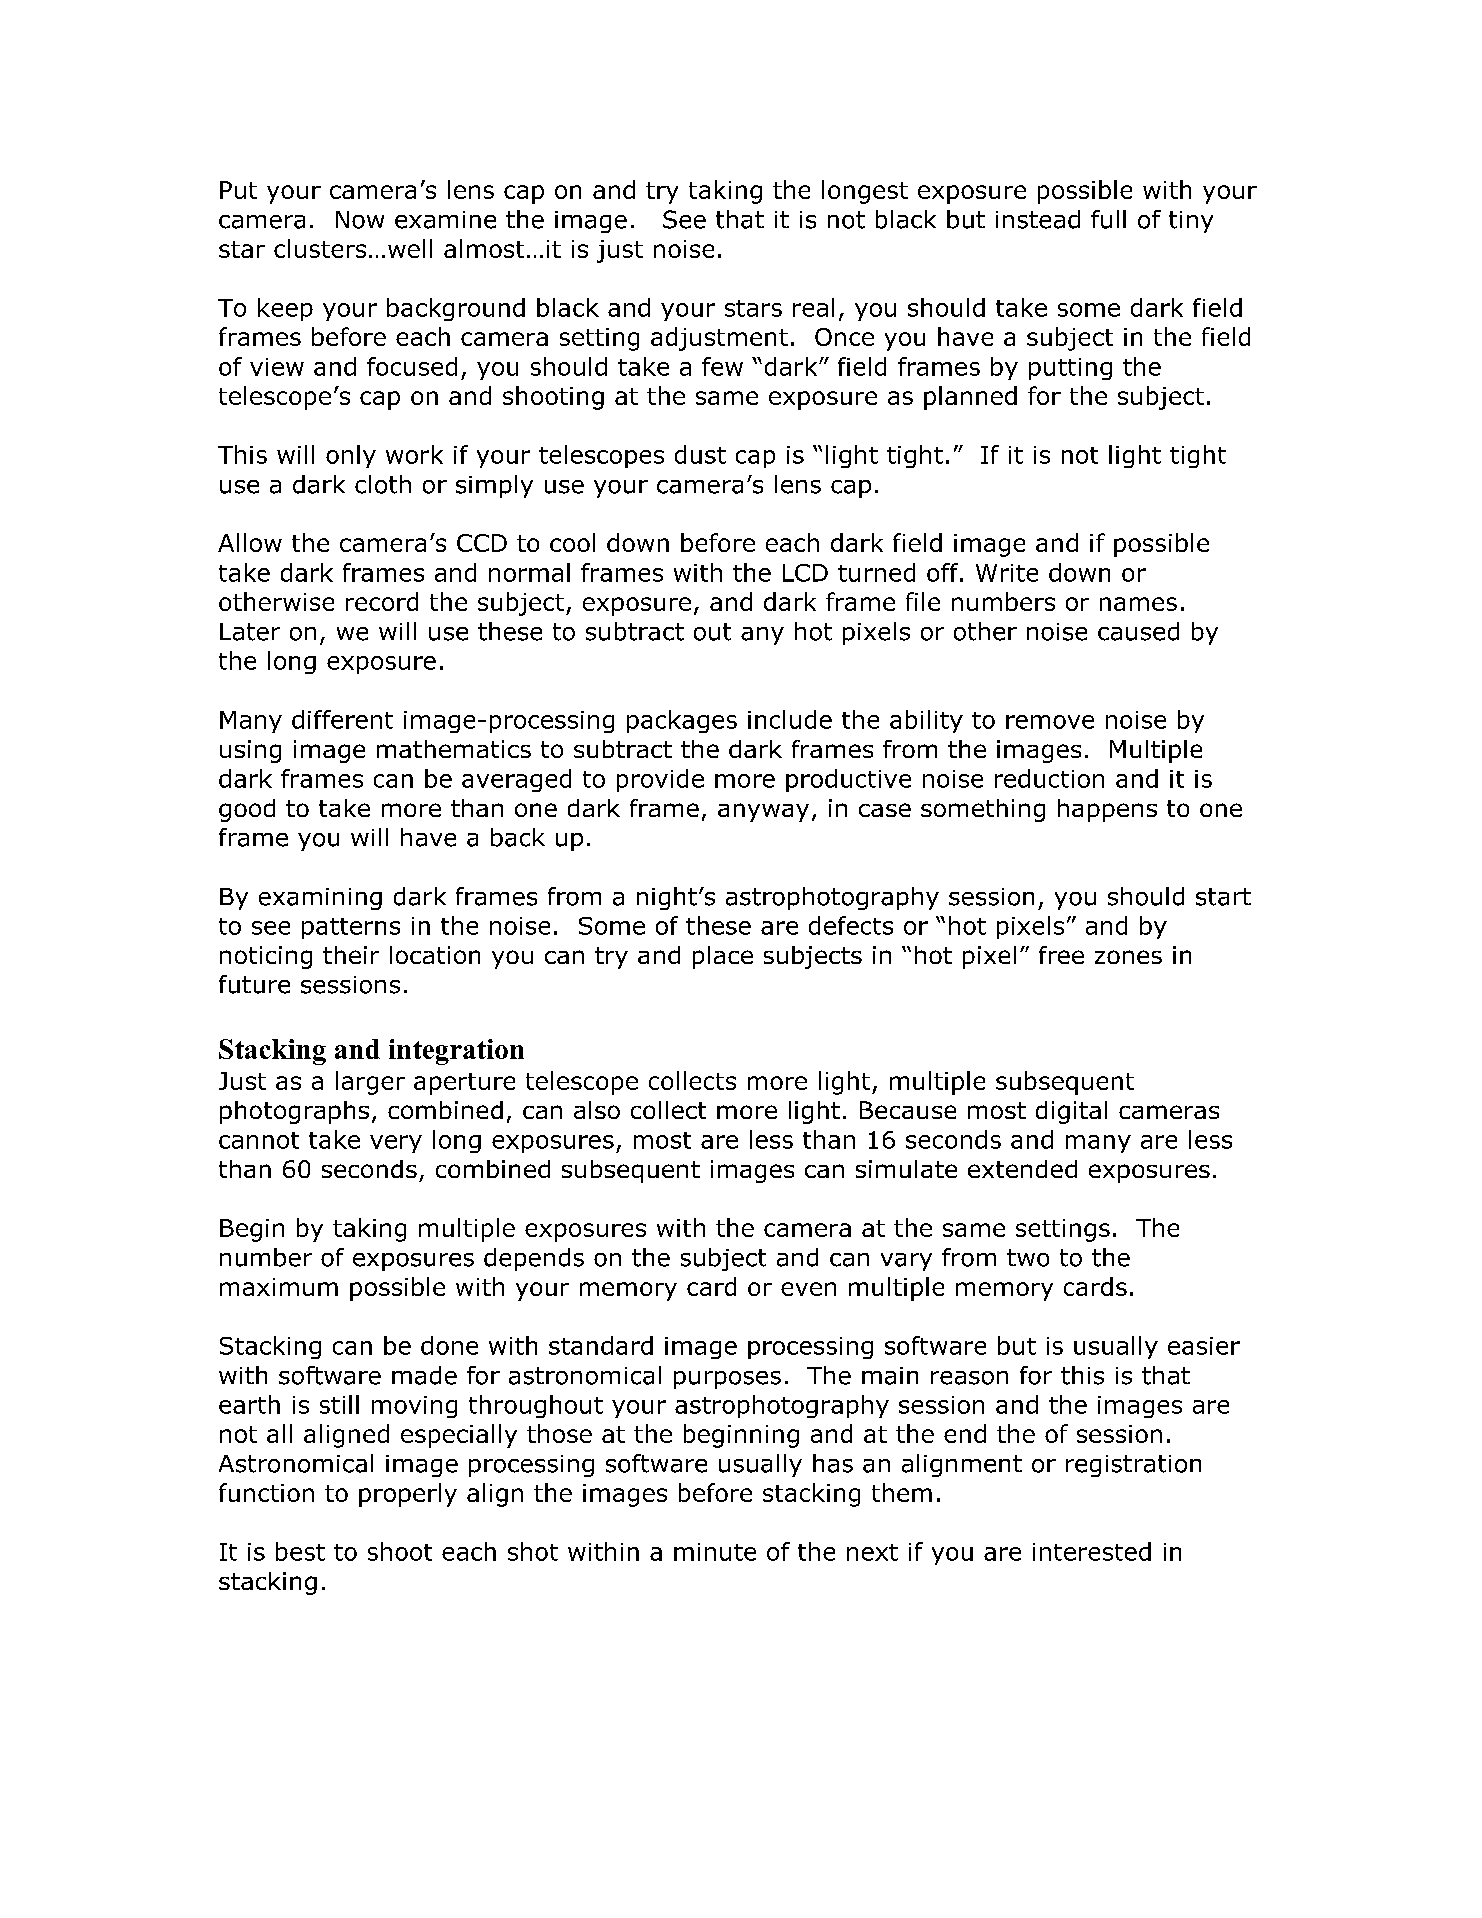 The width and height of the screenshot is (1482, 1918). Describe the element at coordinates (342, 719) in the screenshot. I see `different` at that location.
